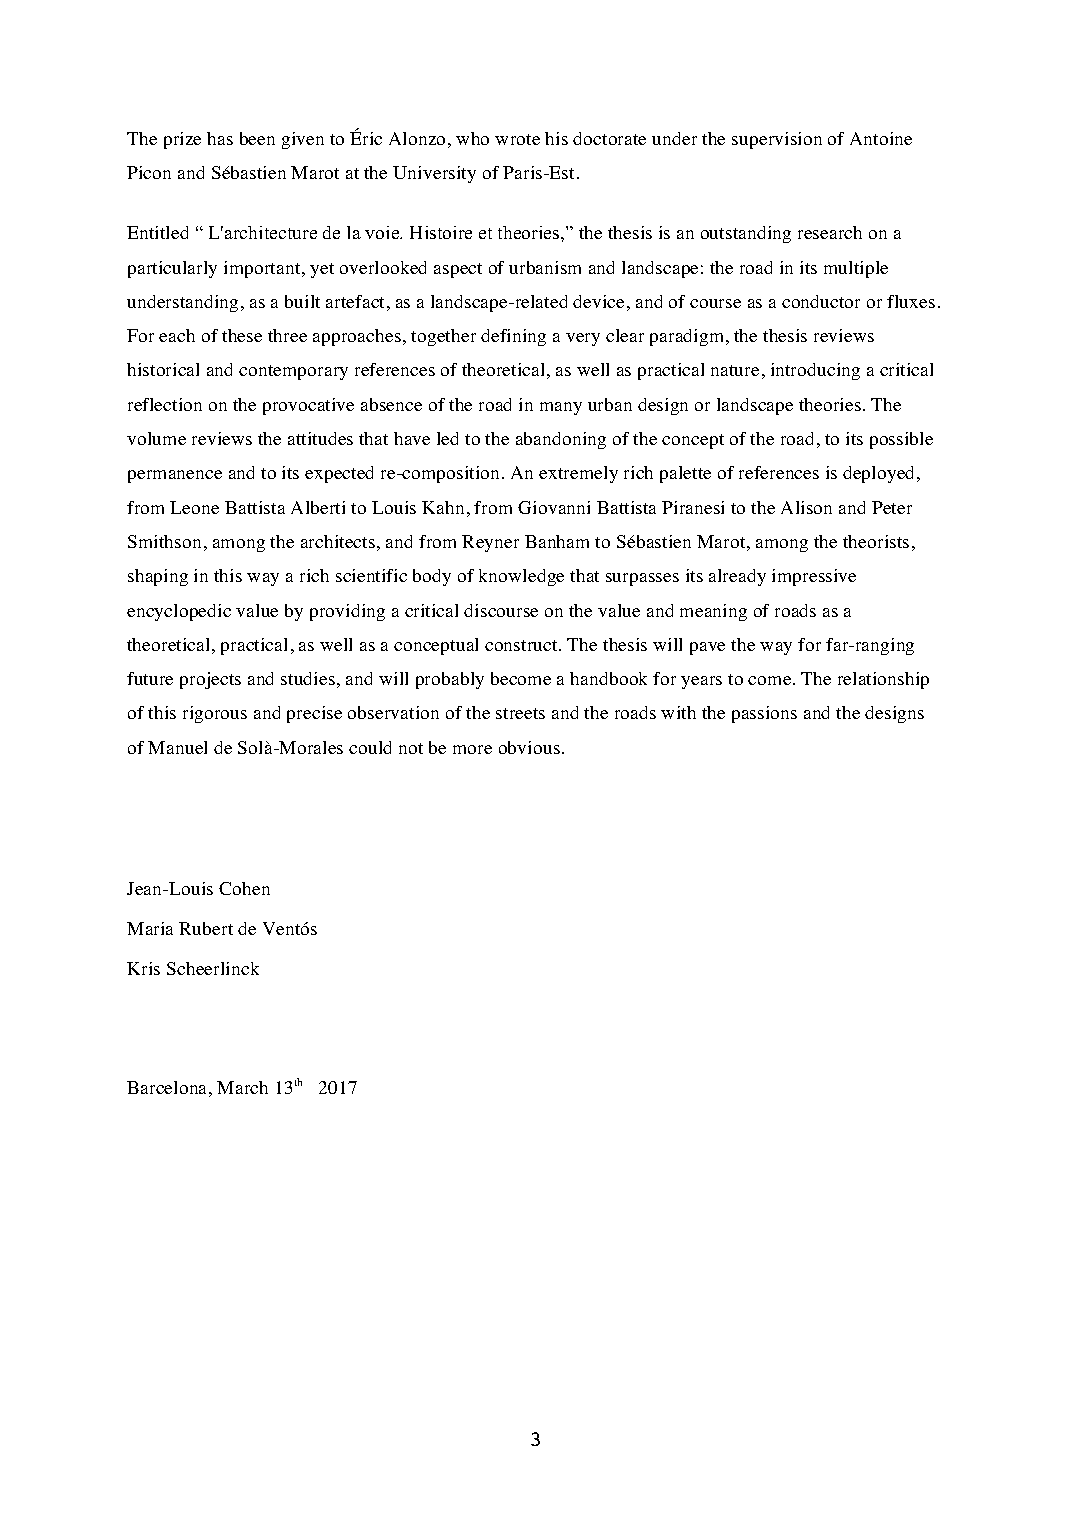  What do you see at coordinates (522, 645) in the document?
I see `construct` at bounding box center [522, 645].
